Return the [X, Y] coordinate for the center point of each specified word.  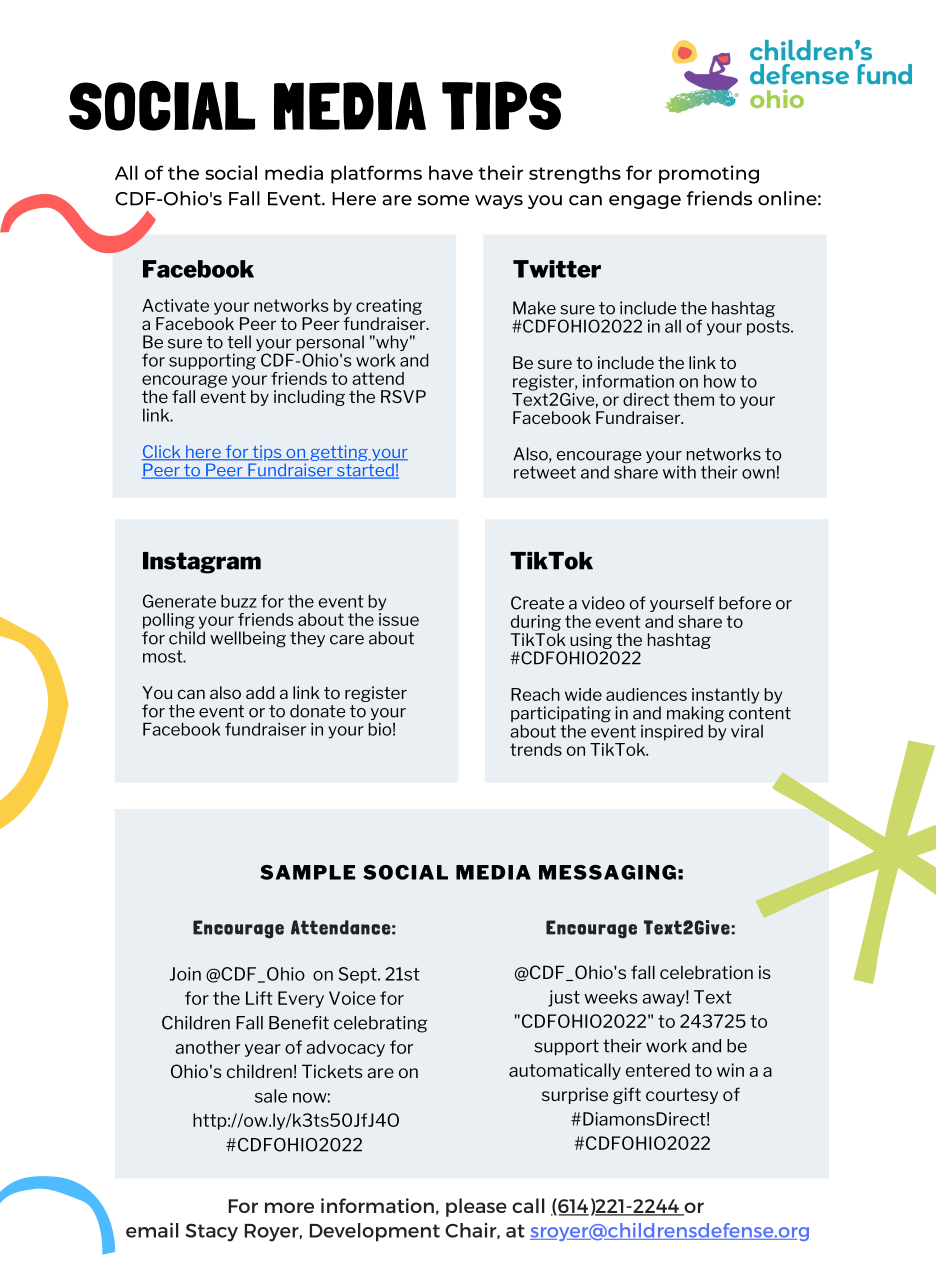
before [745, 603]
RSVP [403, 396]
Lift [259, 998]
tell [239, 342]
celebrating [380, 1024]
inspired [672, 733]
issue [399, 618]
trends [536, 749]
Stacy [211, 1232]
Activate [175, 305]
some [443, 200]
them [693, 399]
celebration [706, 972]
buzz [238, 601]
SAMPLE [307, 872]
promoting [709, 174]
